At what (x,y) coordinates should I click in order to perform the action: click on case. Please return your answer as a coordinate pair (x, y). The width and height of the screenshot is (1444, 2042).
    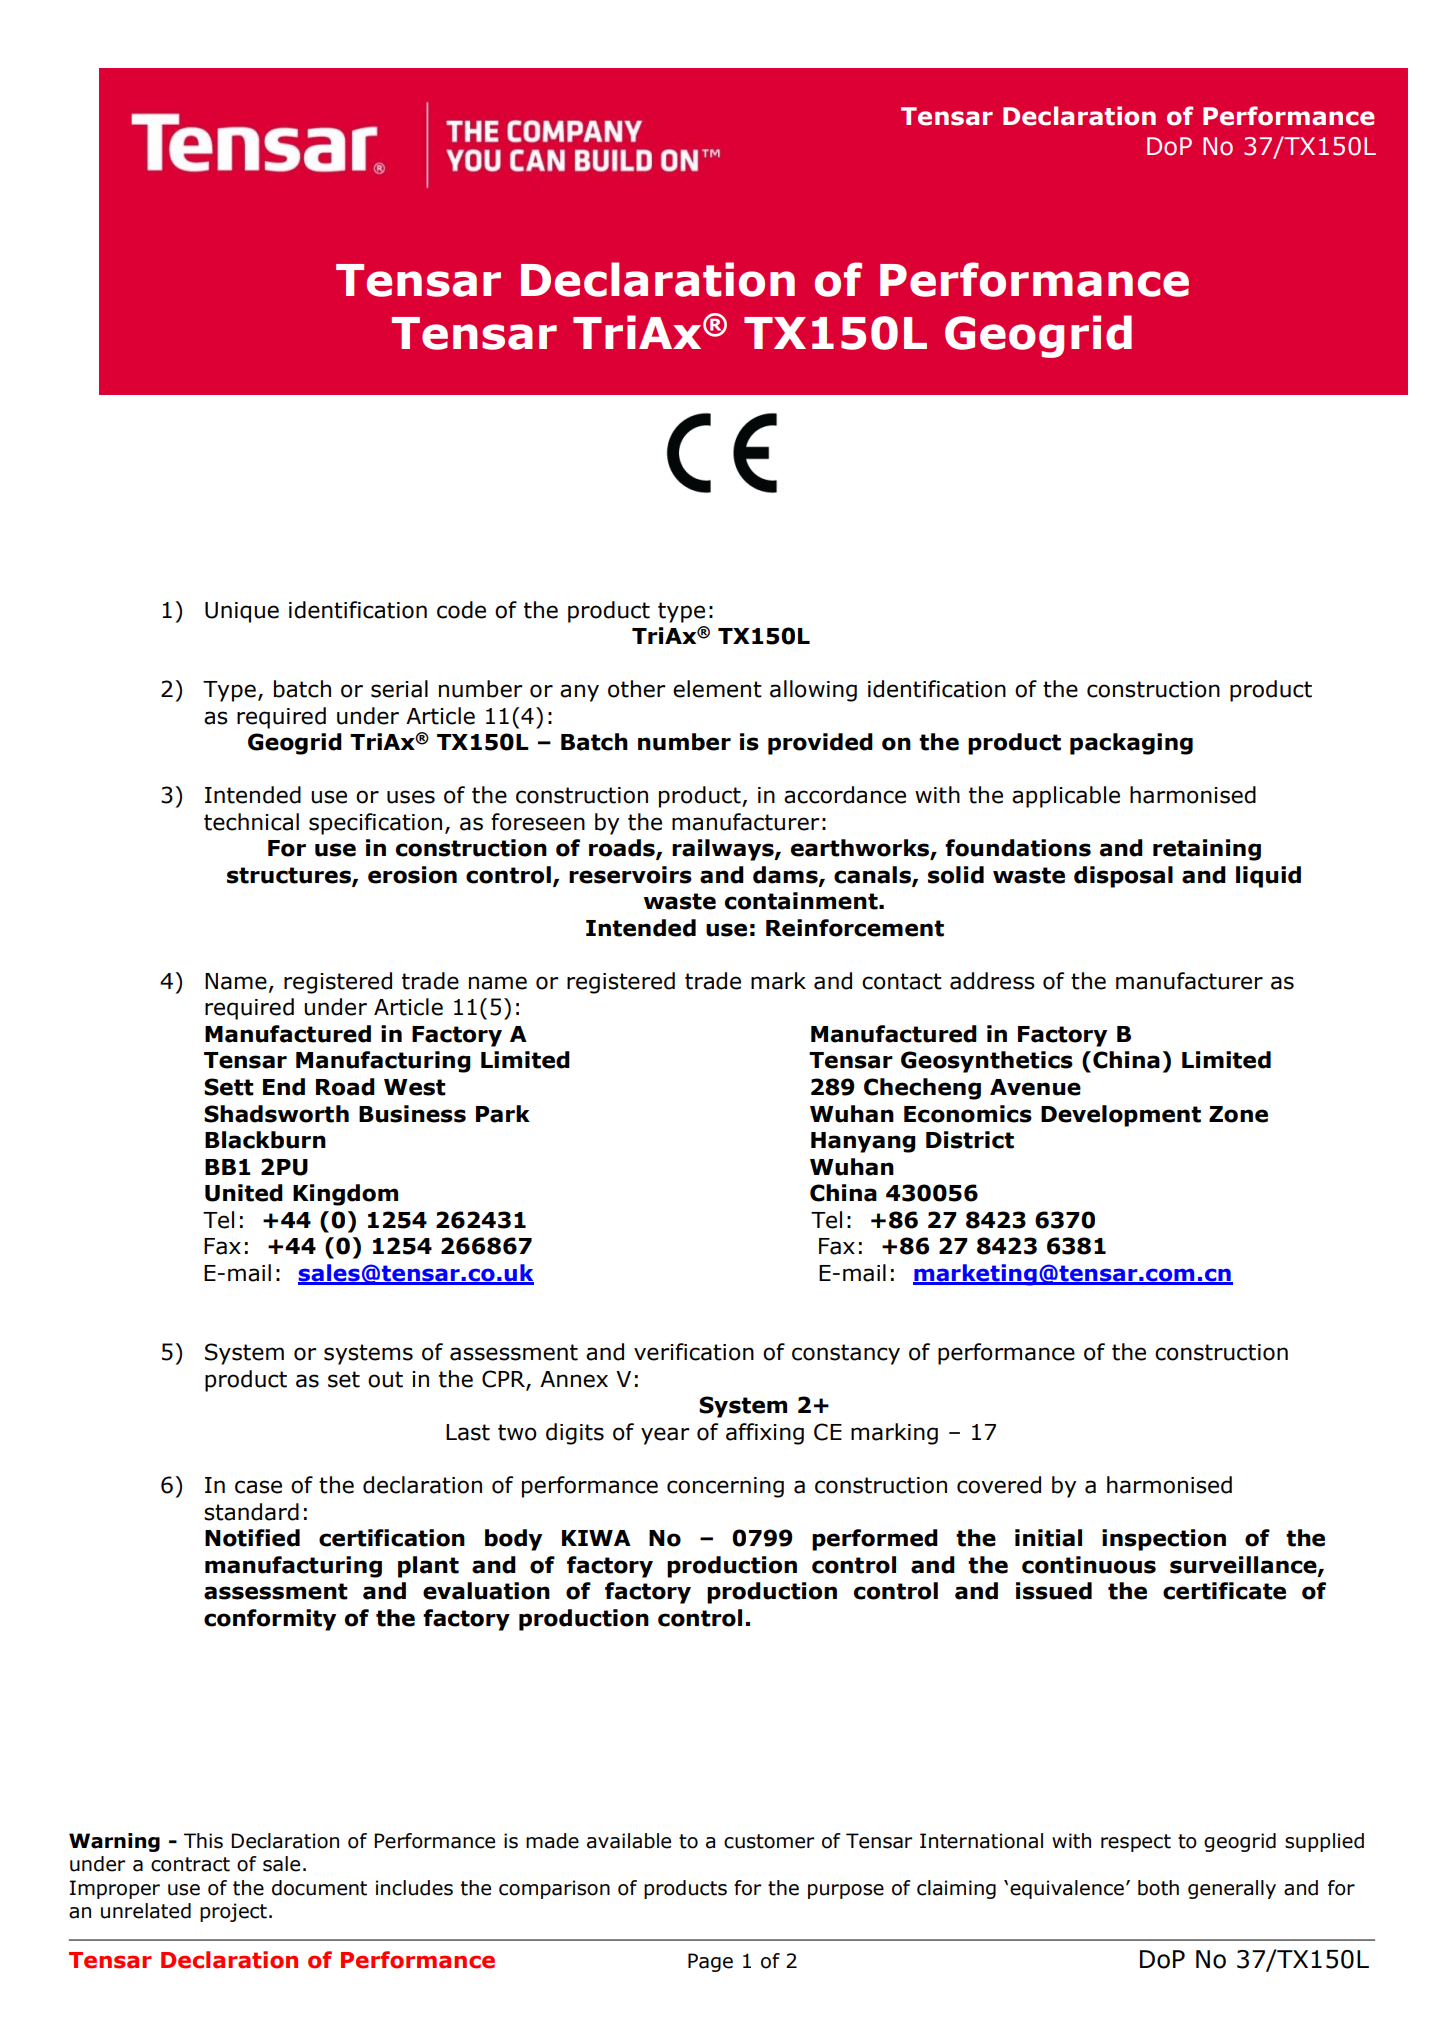
    Looking at the image, I should click on (258, 1487).
